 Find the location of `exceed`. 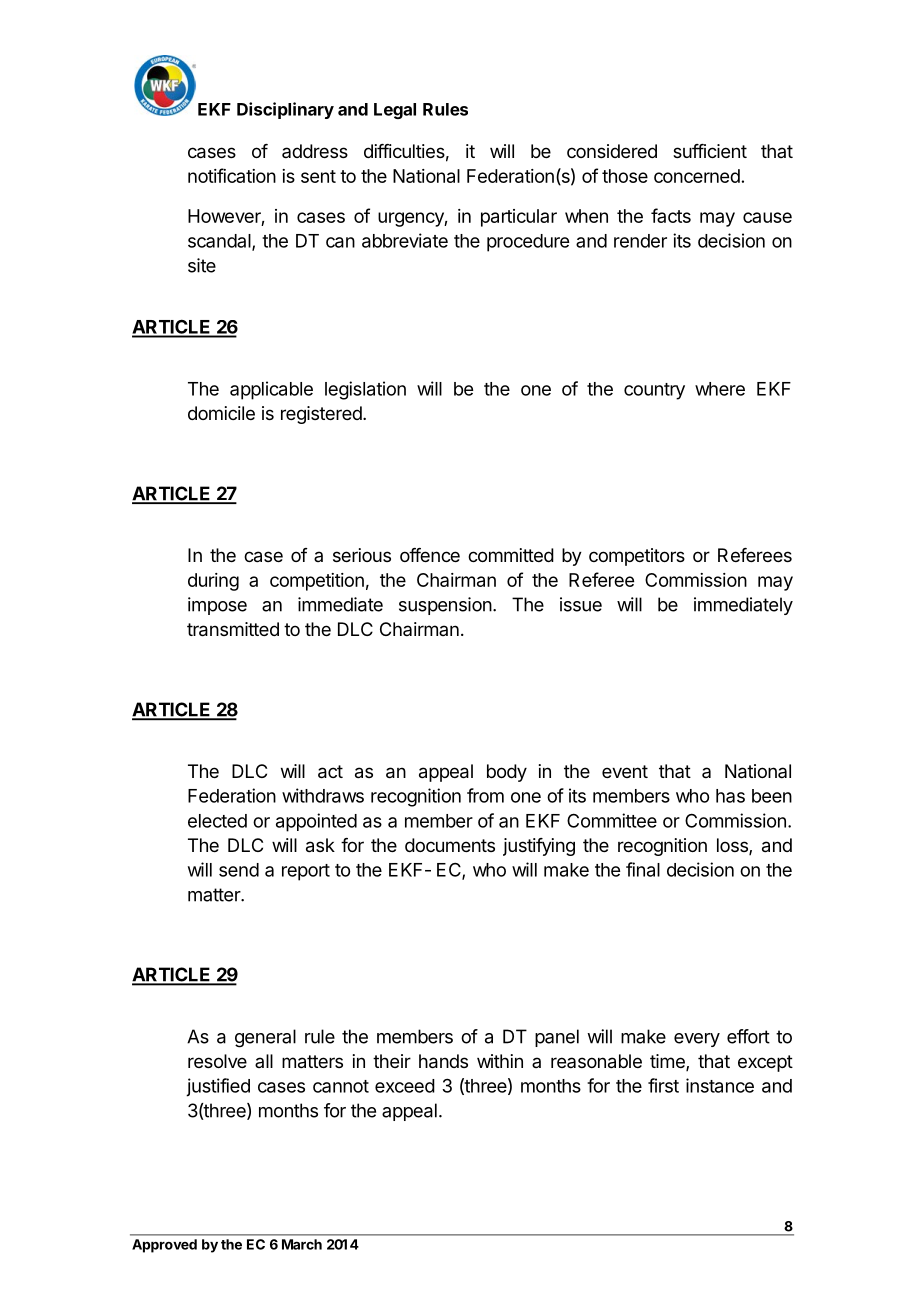

exceed is located at coordinates (405, 1086).
